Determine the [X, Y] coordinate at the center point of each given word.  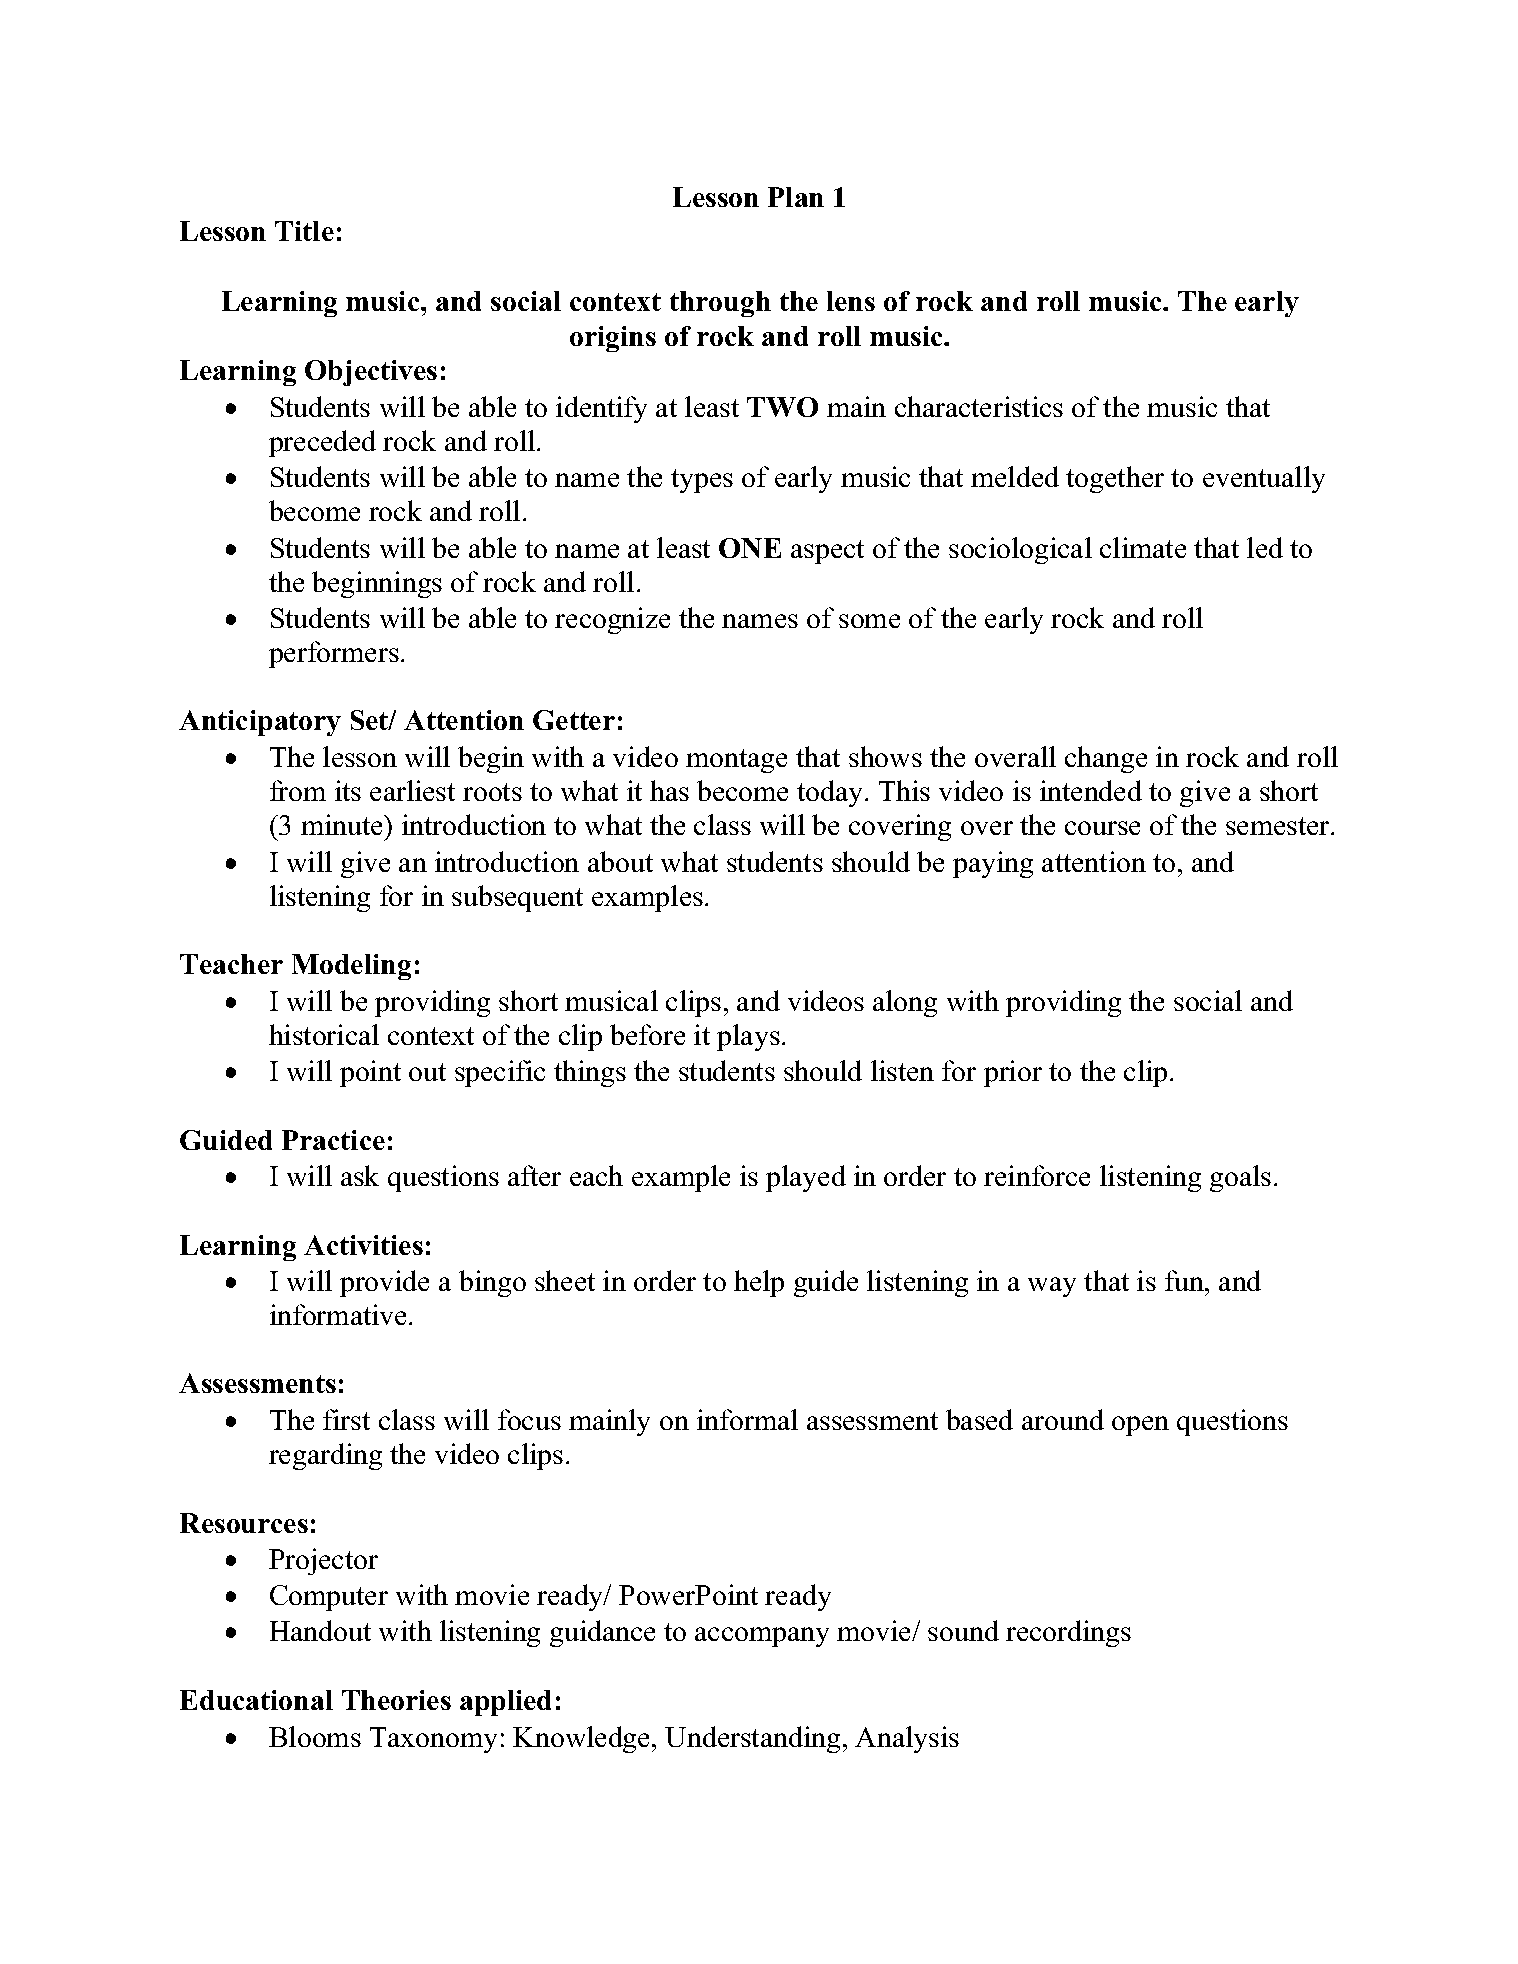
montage [736, 761]
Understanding [752, 1739]
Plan [796, 197]
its [348, 790]
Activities [363, 1245]
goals [1240, 1178]
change [1106, 759]
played [806, 1178]
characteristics [979, 406]
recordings [1068, 1633]
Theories [396, 1700]
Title [304, 231]
